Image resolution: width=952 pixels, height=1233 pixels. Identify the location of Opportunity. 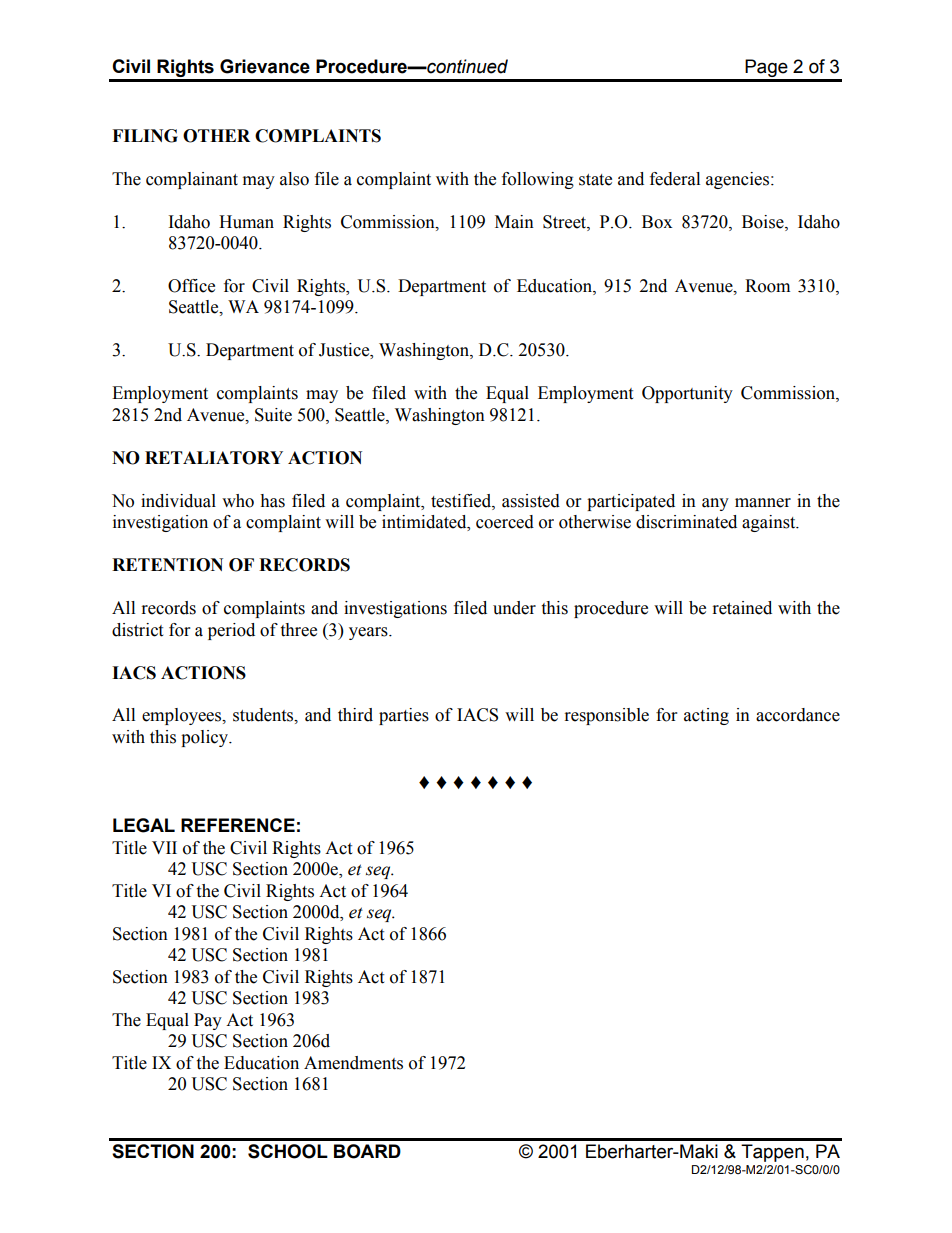
(687, 394).
